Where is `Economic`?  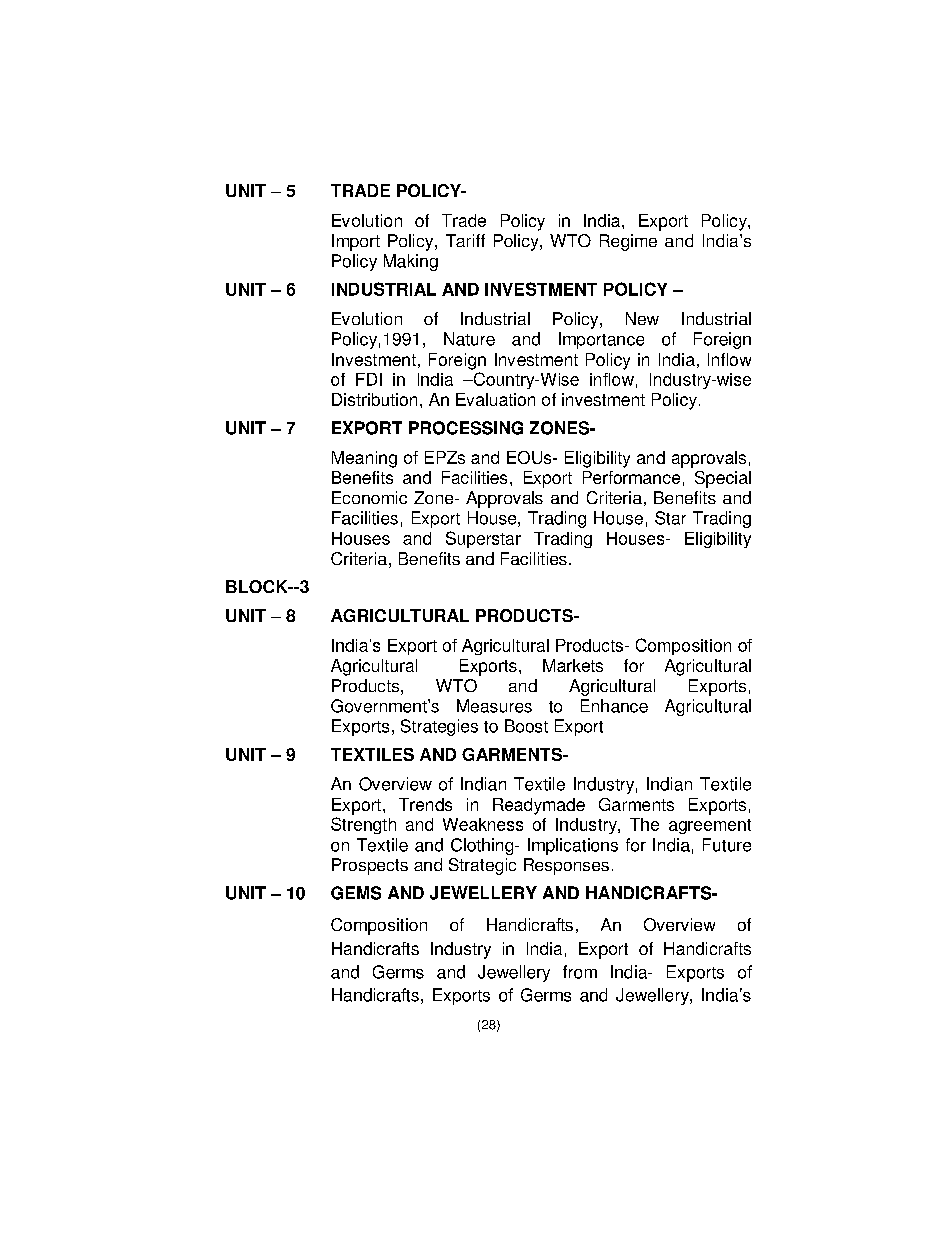 Economic is located at coordinates (369, 497).
